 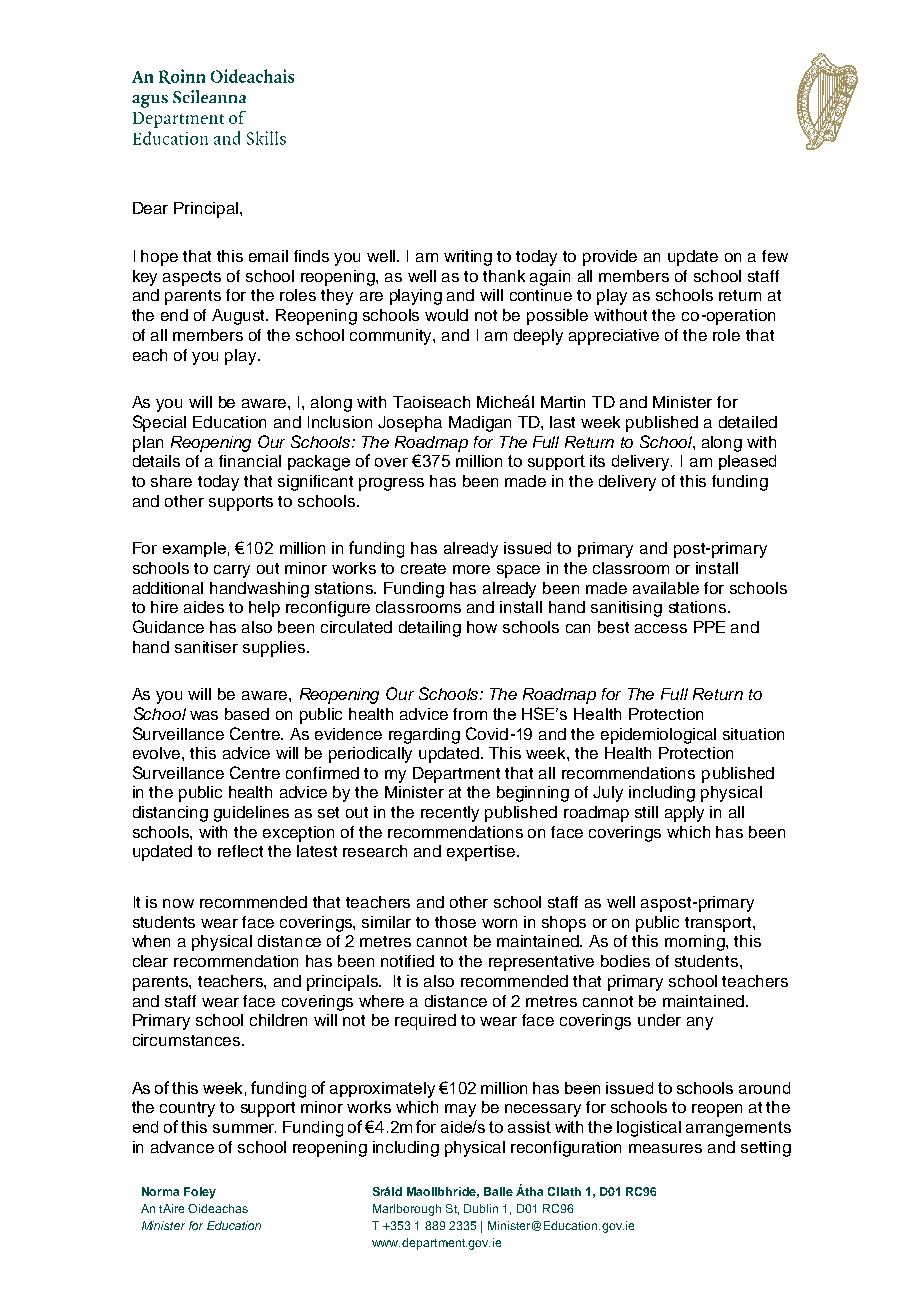 What do you see at coordinates (468, 258) in the document?
I see `writing` at bounding box center [468, 258].
